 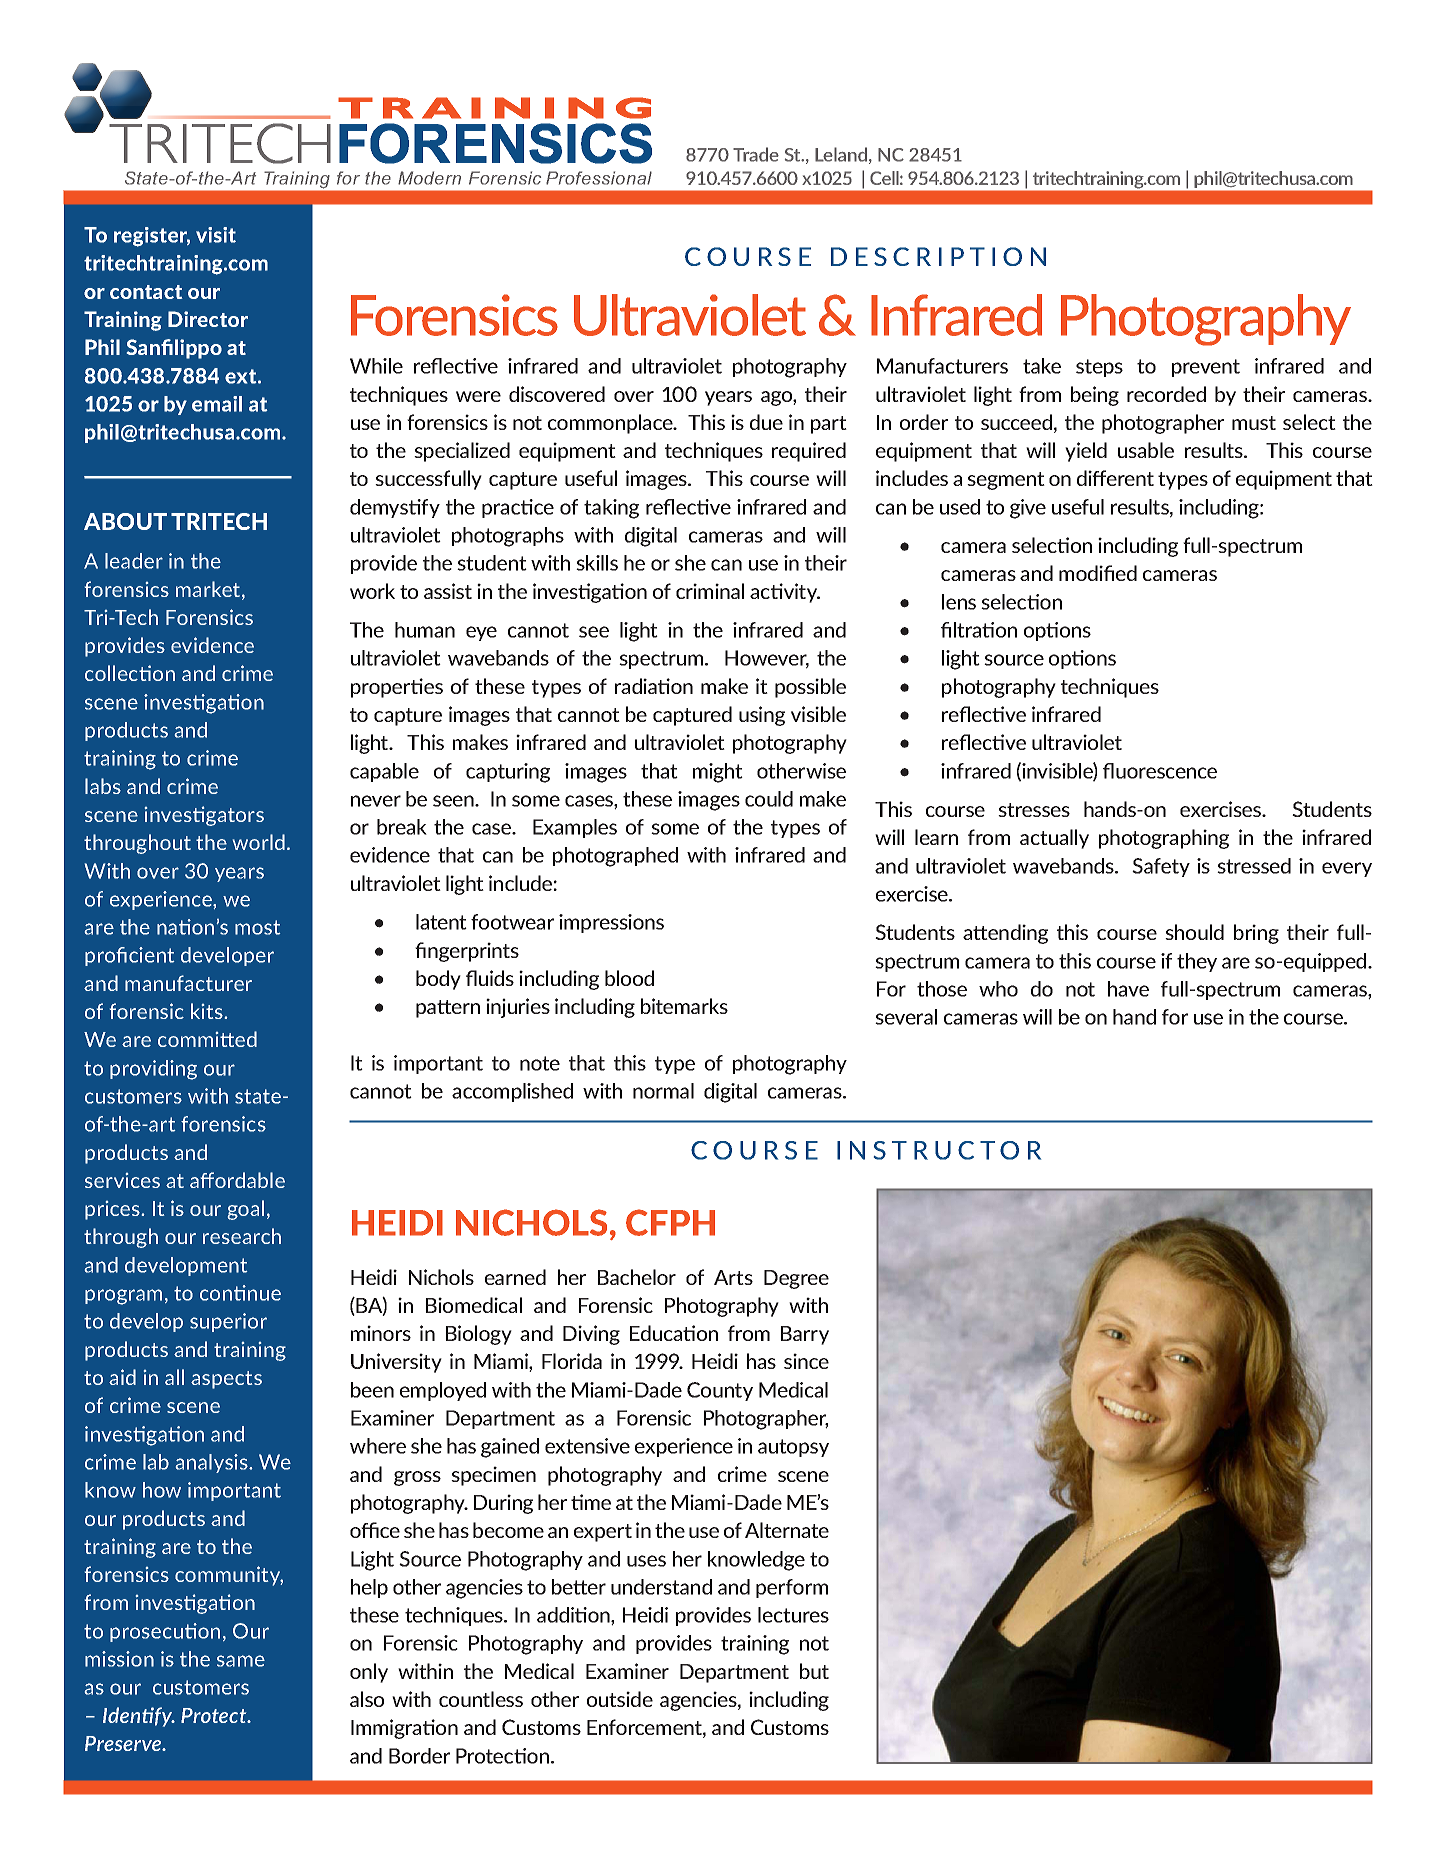 What do you see at coordinates (209, 590) in the screenshot?
I see `market` at bounding box center [209, 590].
